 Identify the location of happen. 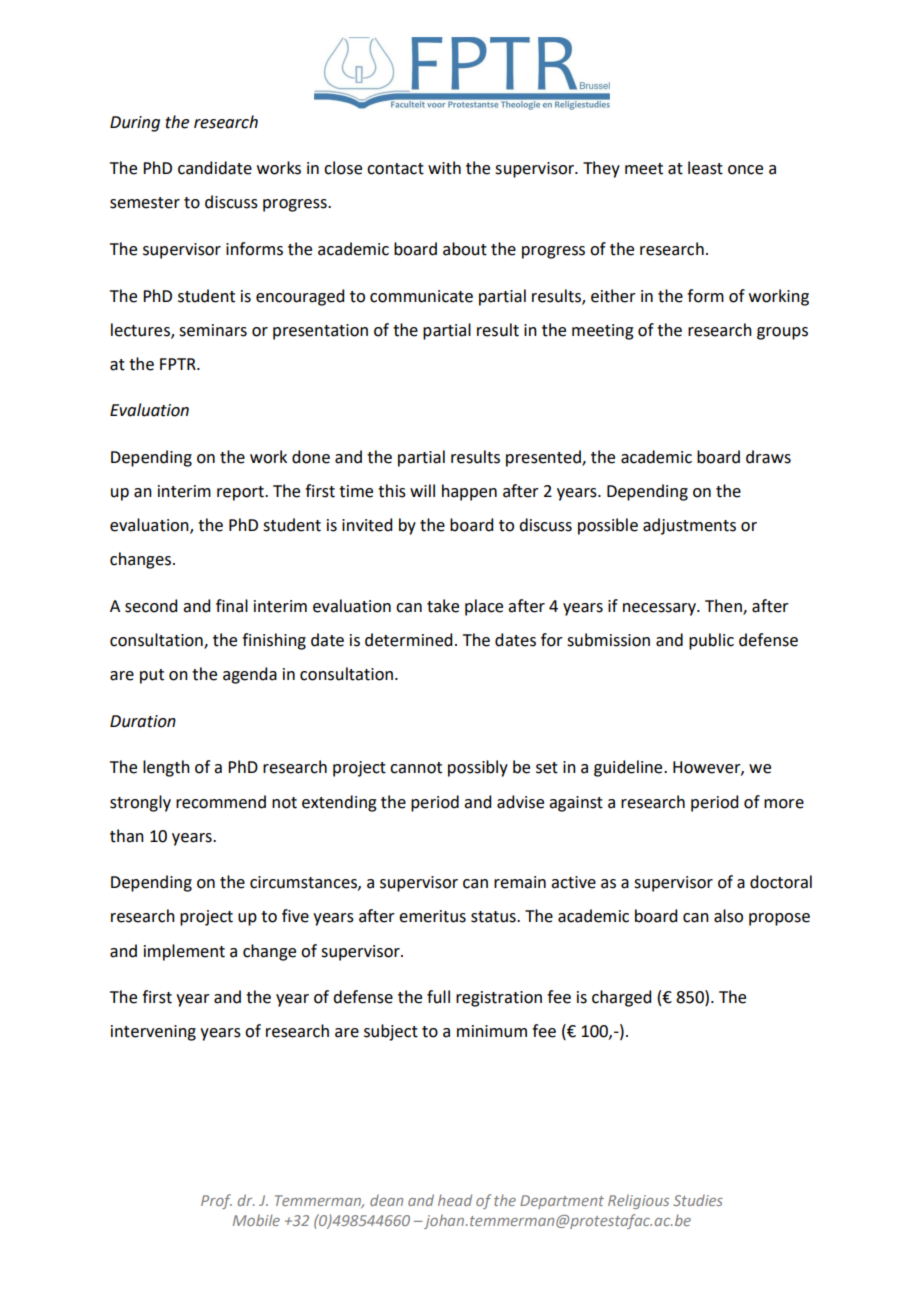
(469, 492).
